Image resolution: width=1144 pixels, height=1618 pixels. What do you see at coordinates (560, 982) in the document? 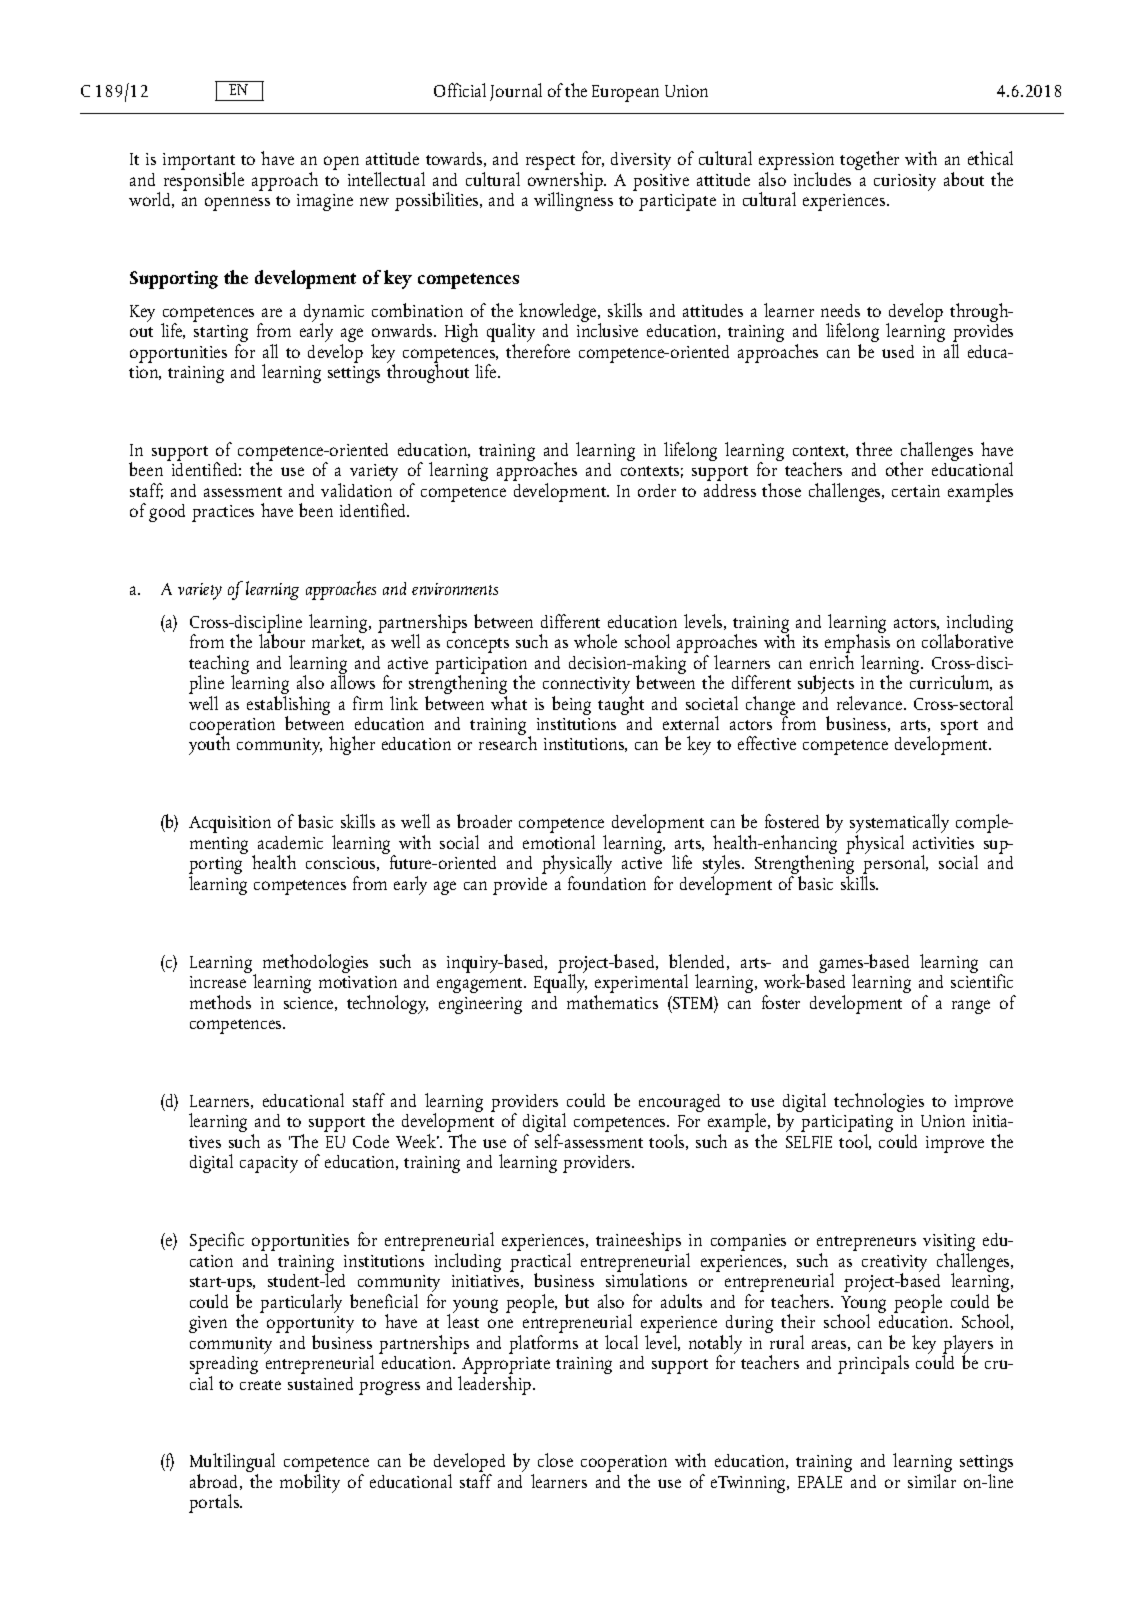
I see `Equally` at bounding box center [560, 982].
